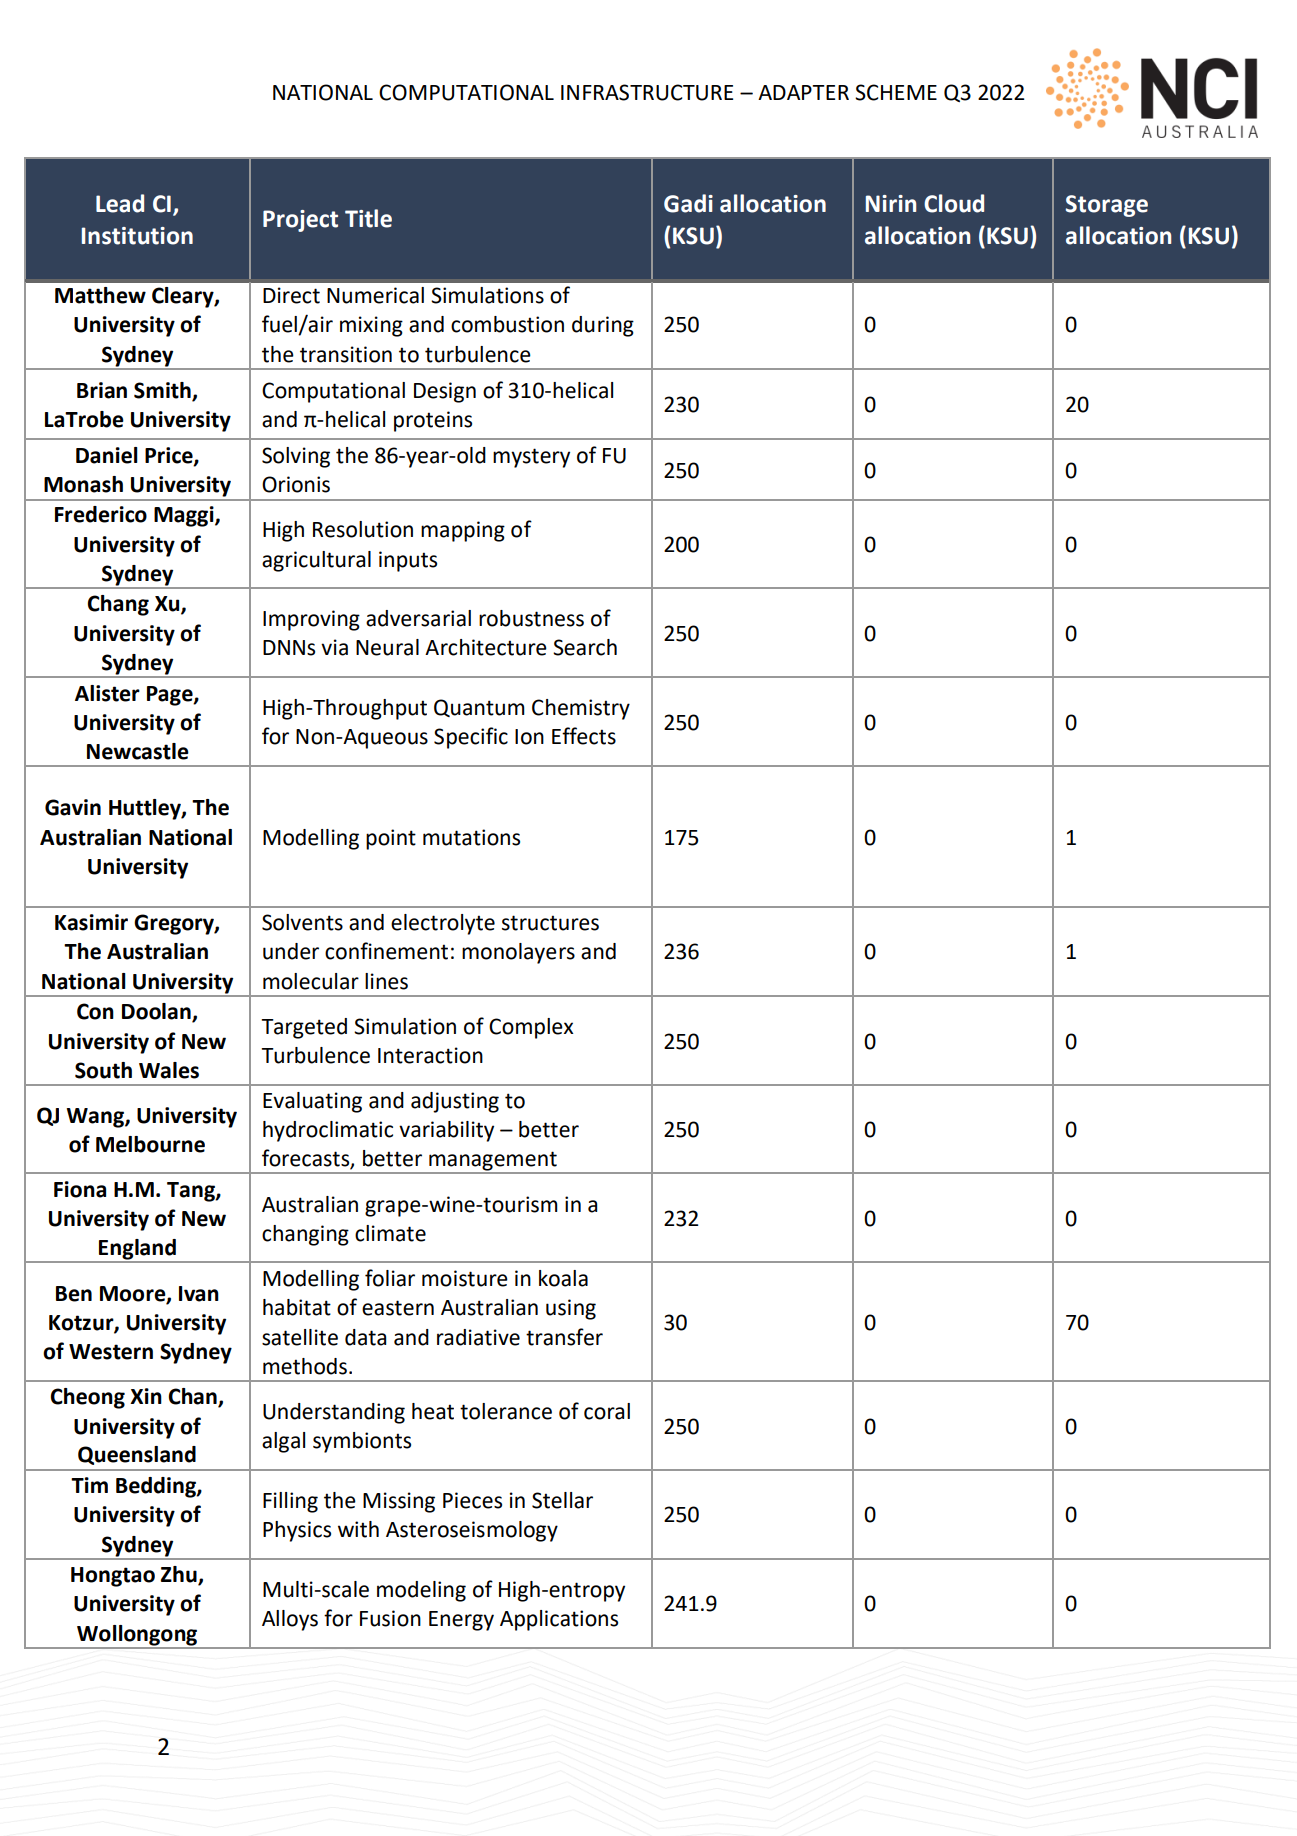 Image resolution: width=1297 pixels, height=1836 pixels. What do you see at coordinates (180, 1575) in the document?
I see `Zhu` at bounding box center [180, 1575].
